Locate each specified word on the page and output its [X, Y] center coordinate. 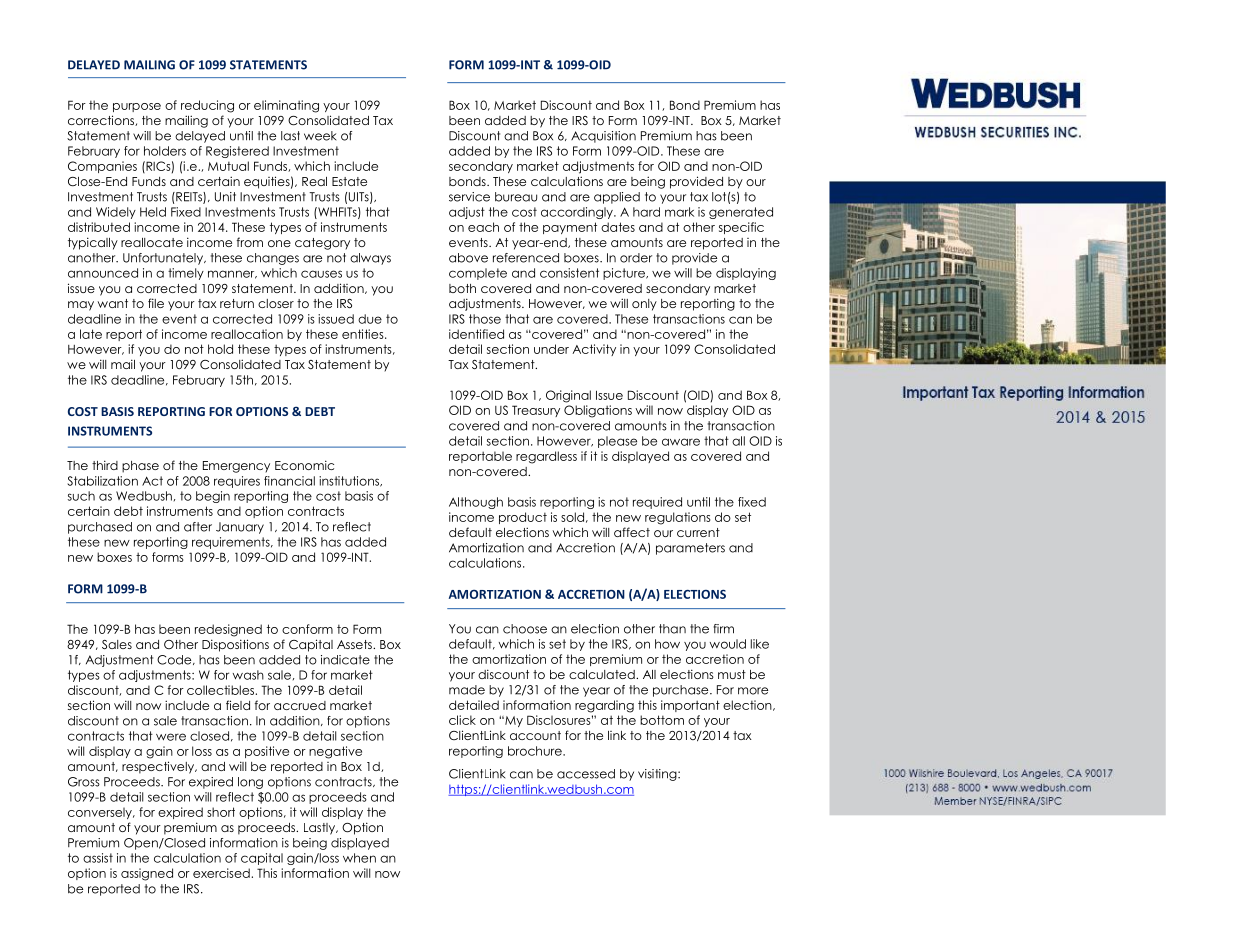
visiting [658, 775]
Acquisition [603, 137]
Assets [355, 644]
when [359, 858]
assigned [147, 874]
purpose [137, 107]
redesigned [228, 630]
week [320, 136]
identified [476, 334]
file [156, 303]
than [672, 629]
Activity [594, 350]
